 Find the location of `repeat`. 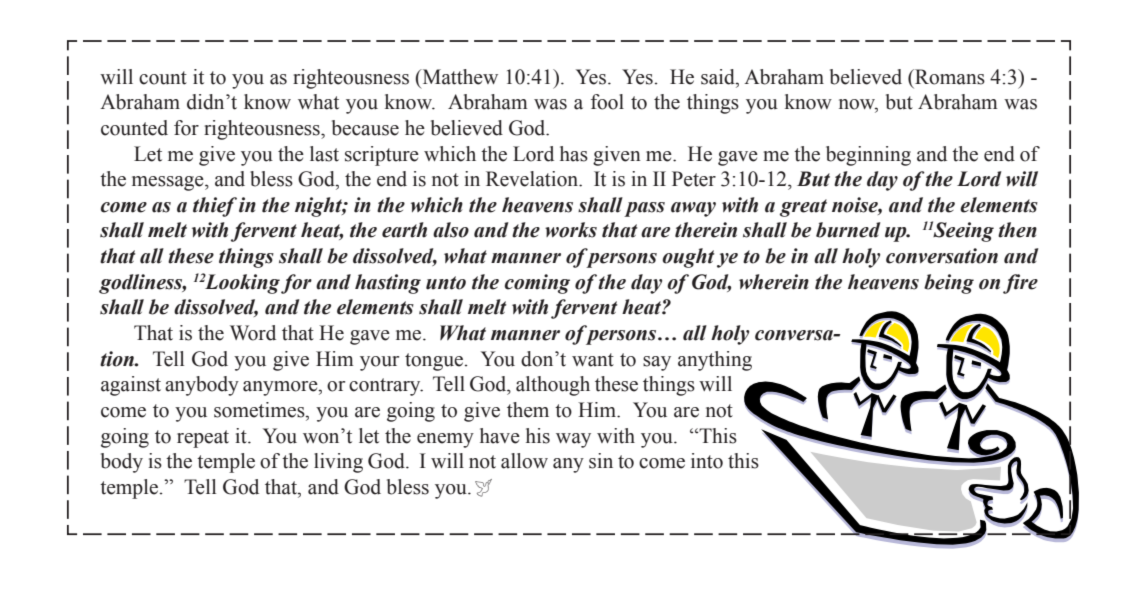

repeat is located at coordinates (203, 439).
